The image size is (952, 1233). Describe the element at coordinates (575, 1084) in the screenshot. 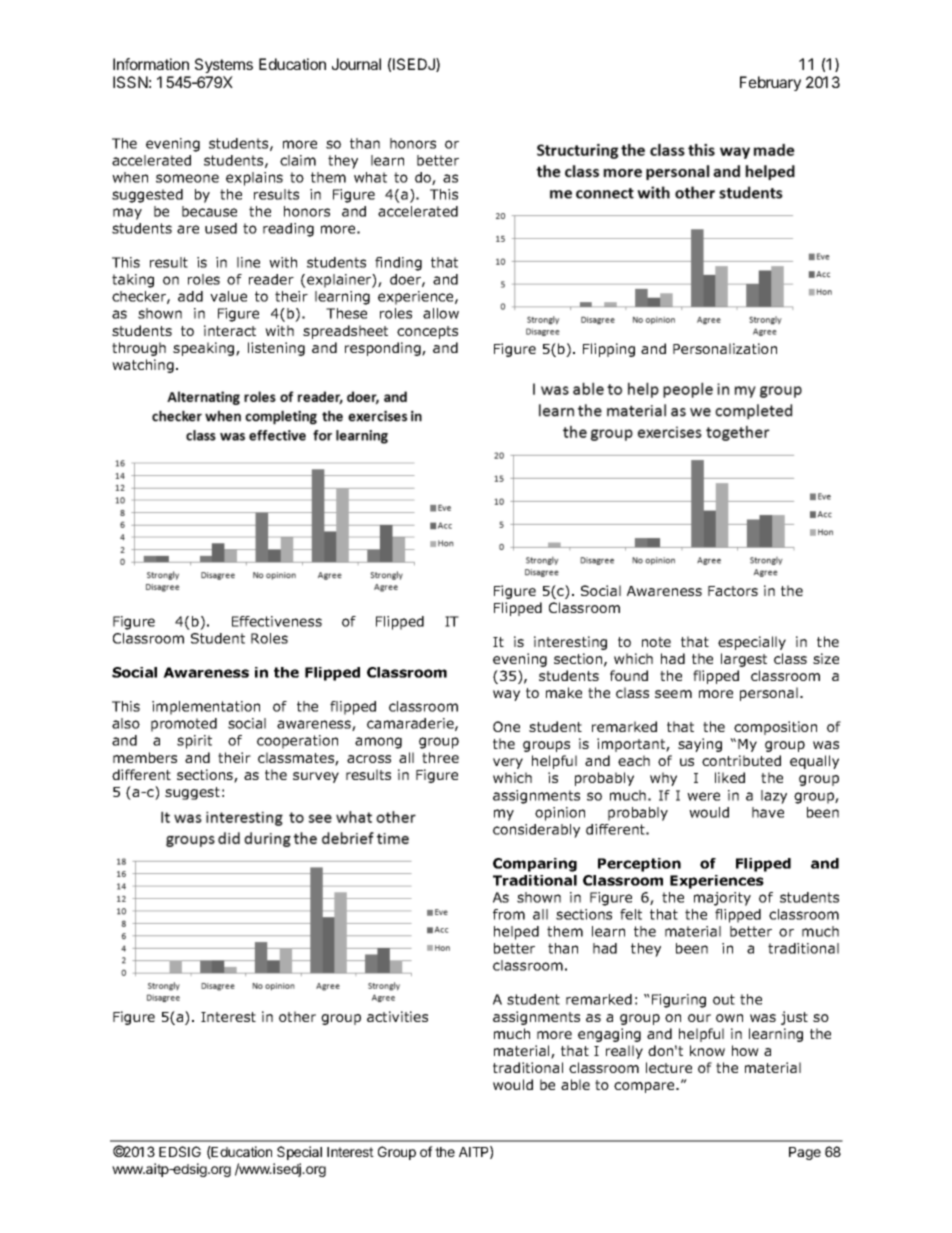

I see `able` at that location.
